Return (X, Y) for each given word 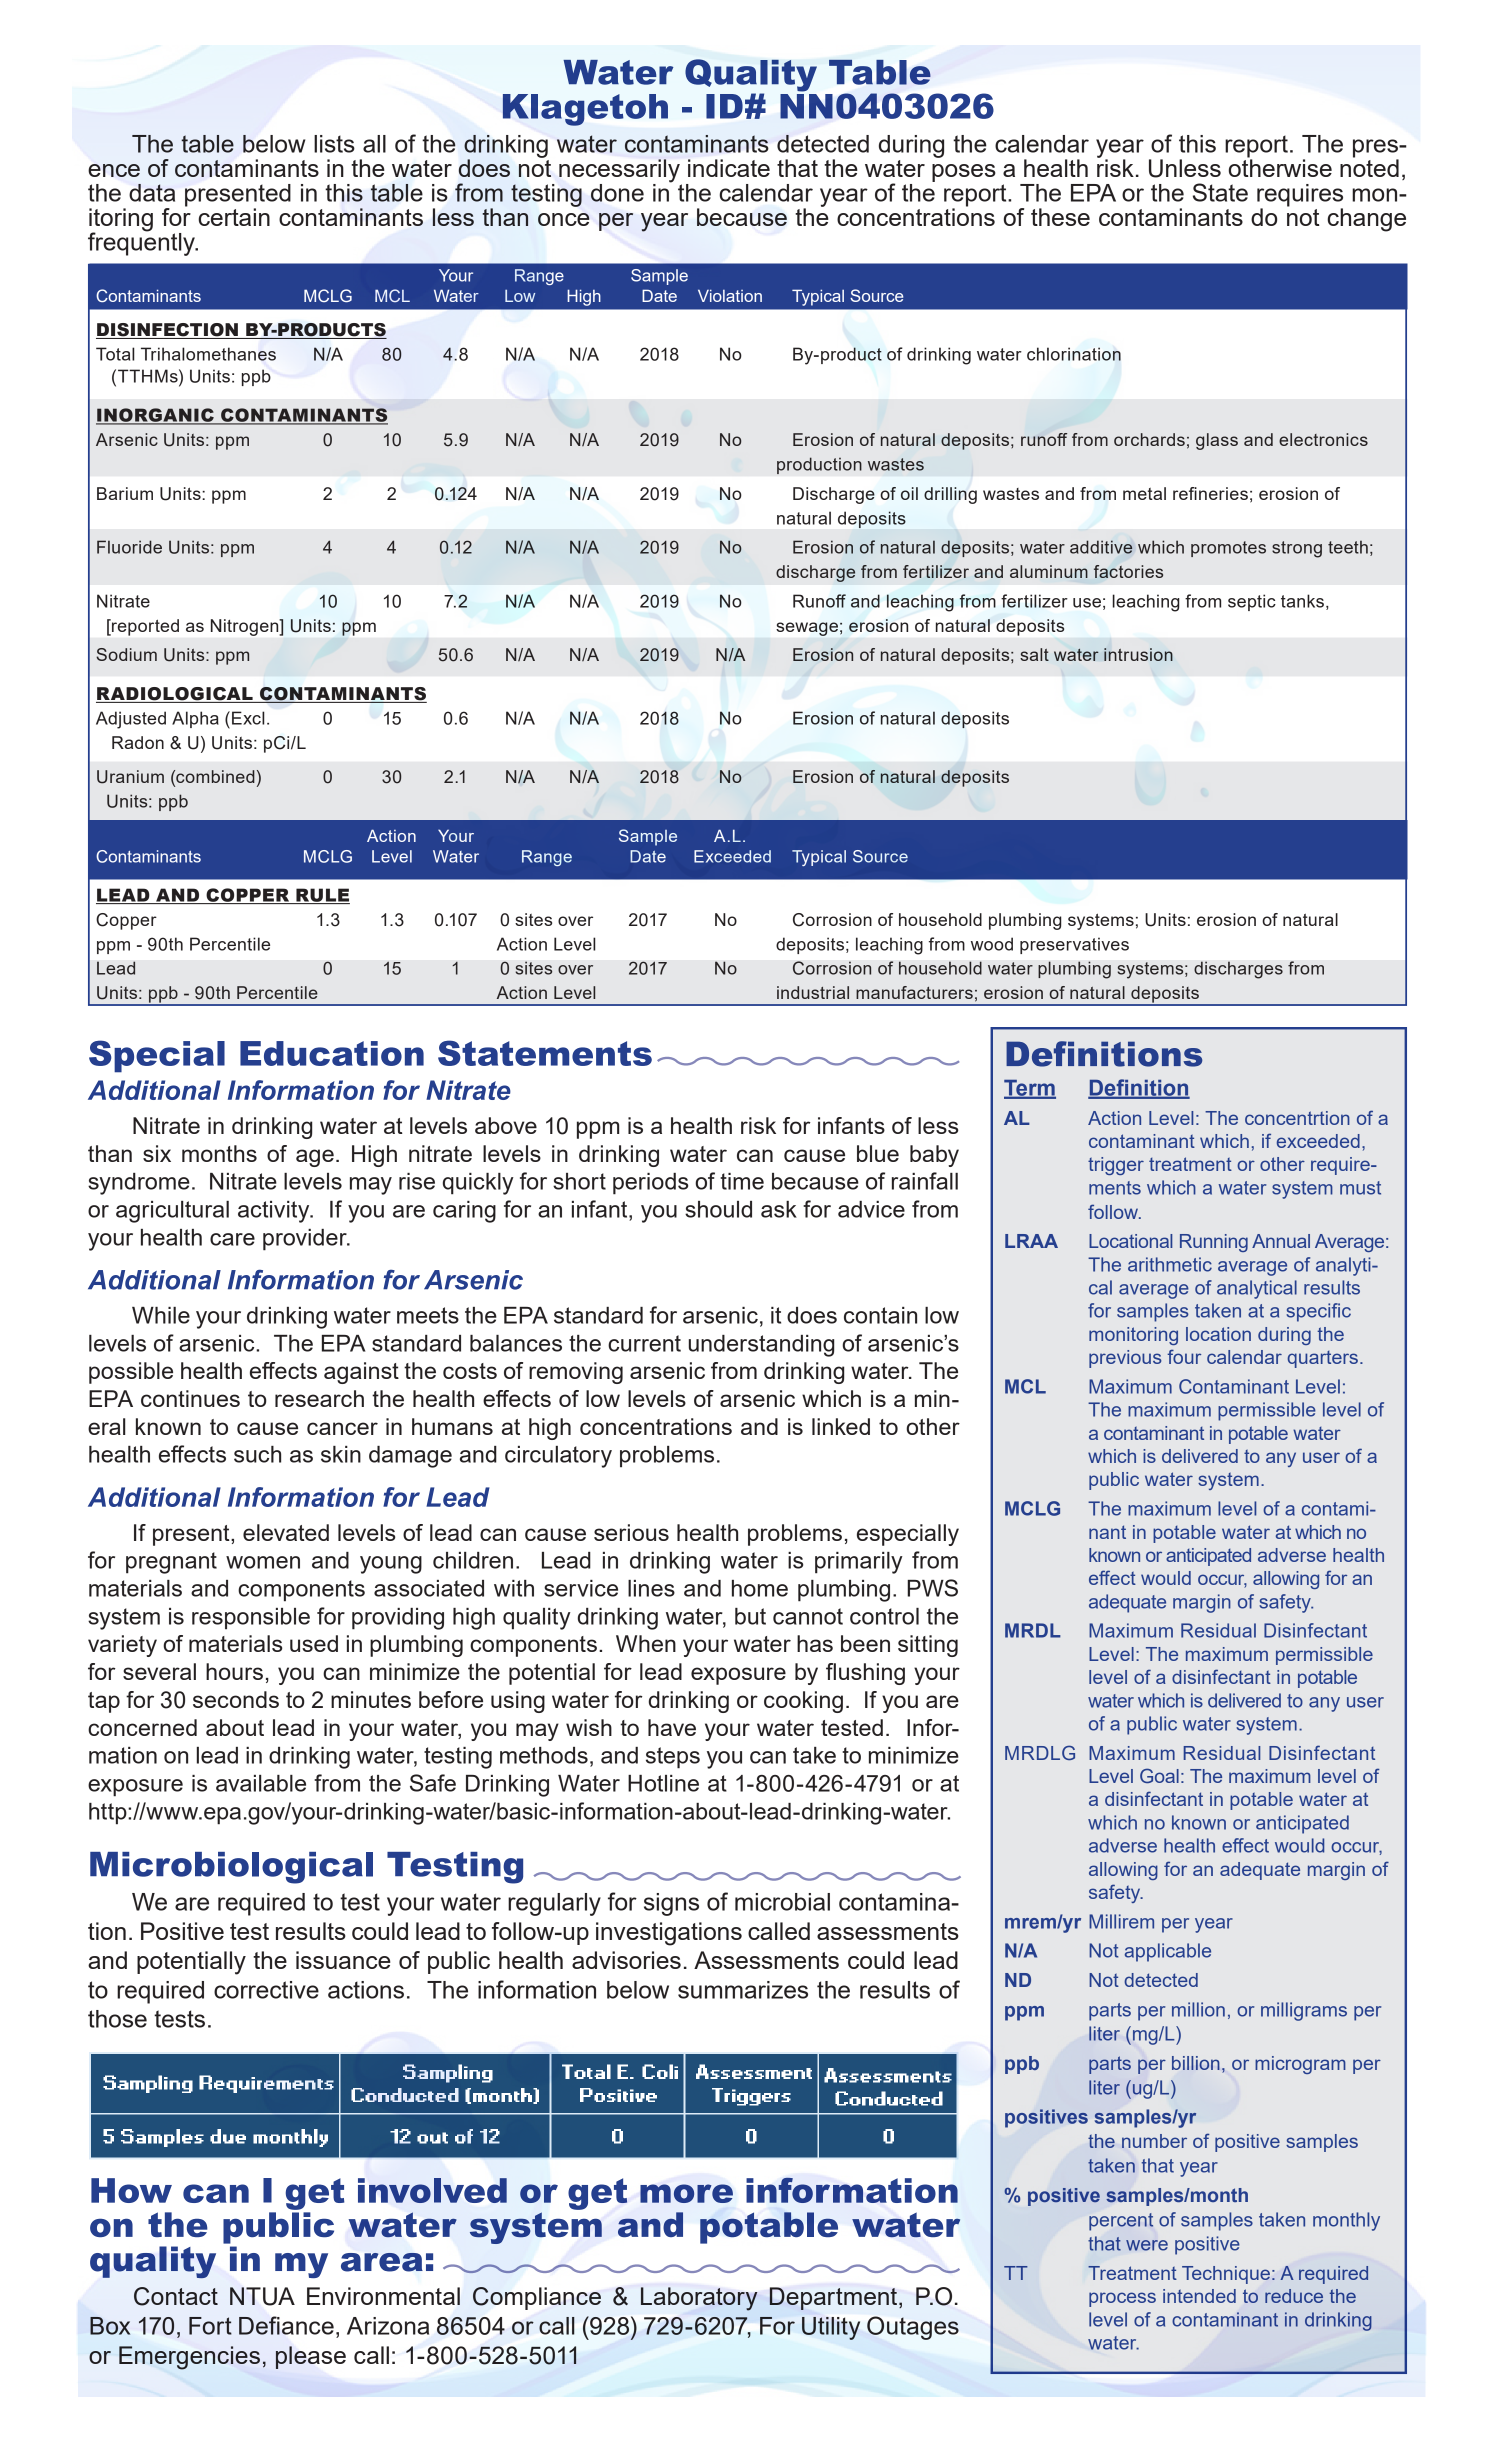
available (261, 1783)
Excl (248, 718)
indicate (729, 168)
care (232, 1239)
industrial (813, 992)
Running (1214, 1243)
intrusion (1138, 654)
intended (1199, 2296)
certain (234, 217)
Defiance (286, 2325)
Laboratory (699, 2299)
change (1366, 220)
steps (673, 1758)
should (718, 1209)
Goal (1159, 1775)
